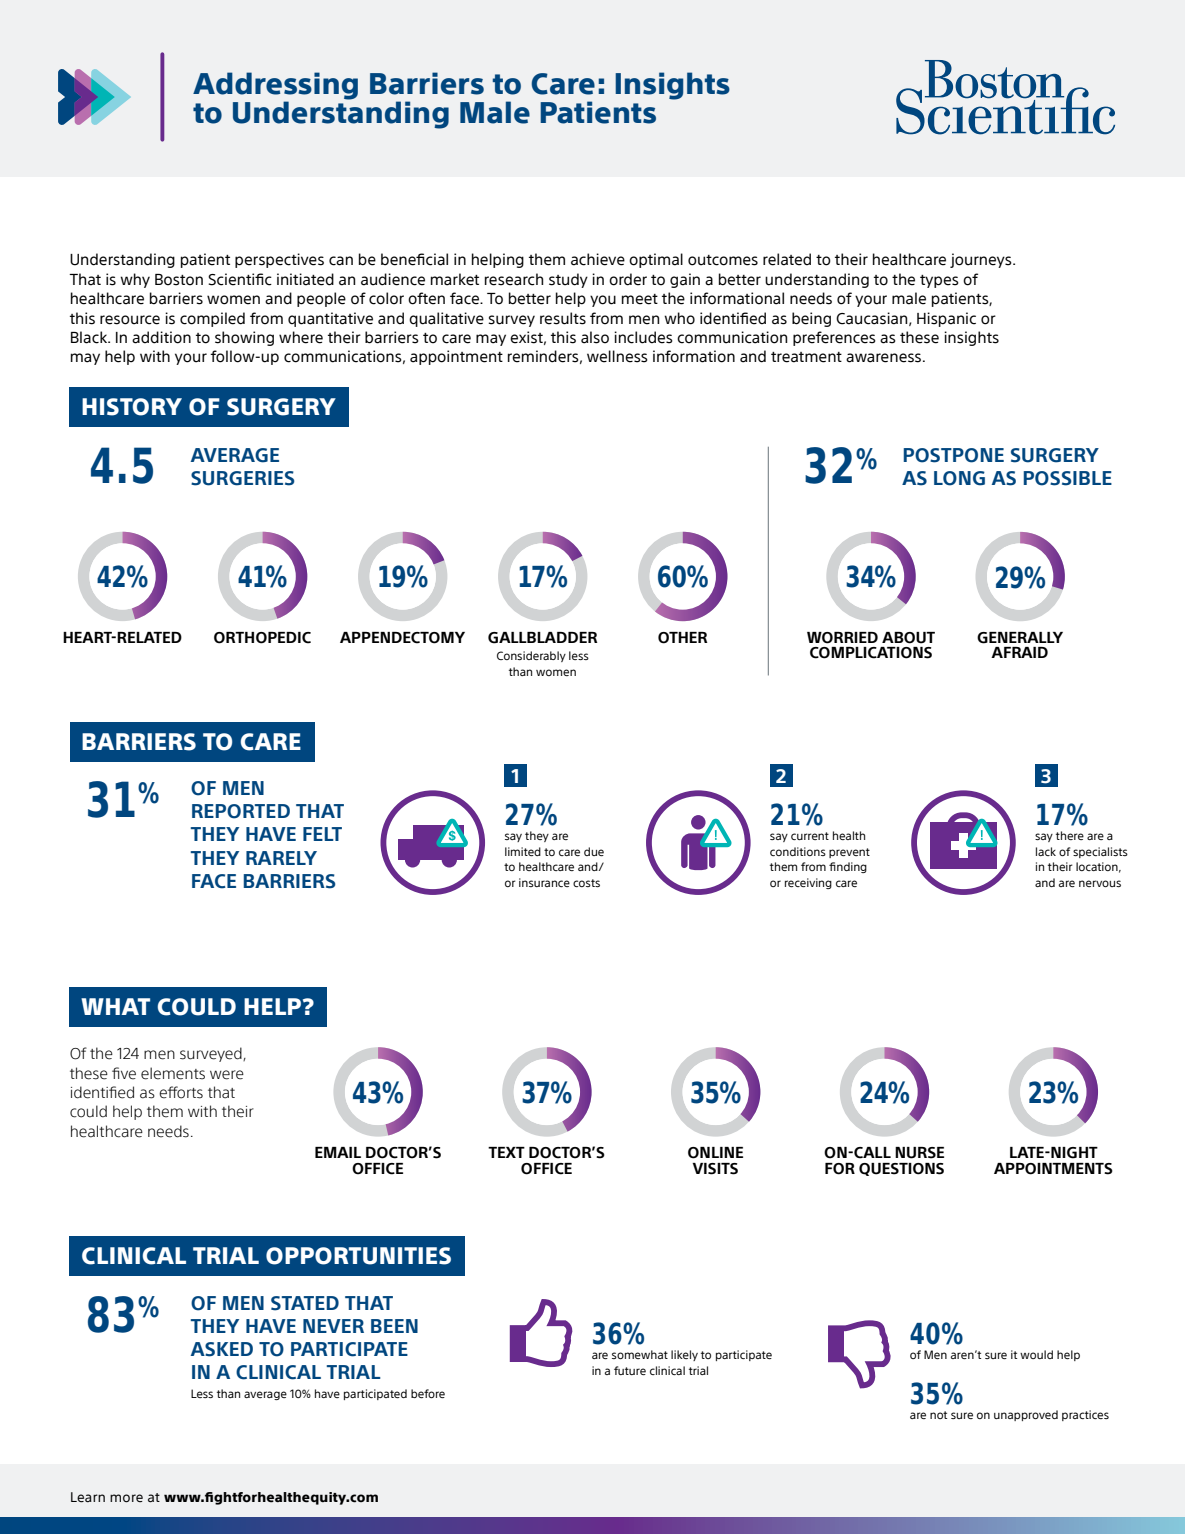 This screenshot has height=1534, width=1185. Describe the element at coordinates (126, 1498) in the screenshot. I see `more` at that location.
